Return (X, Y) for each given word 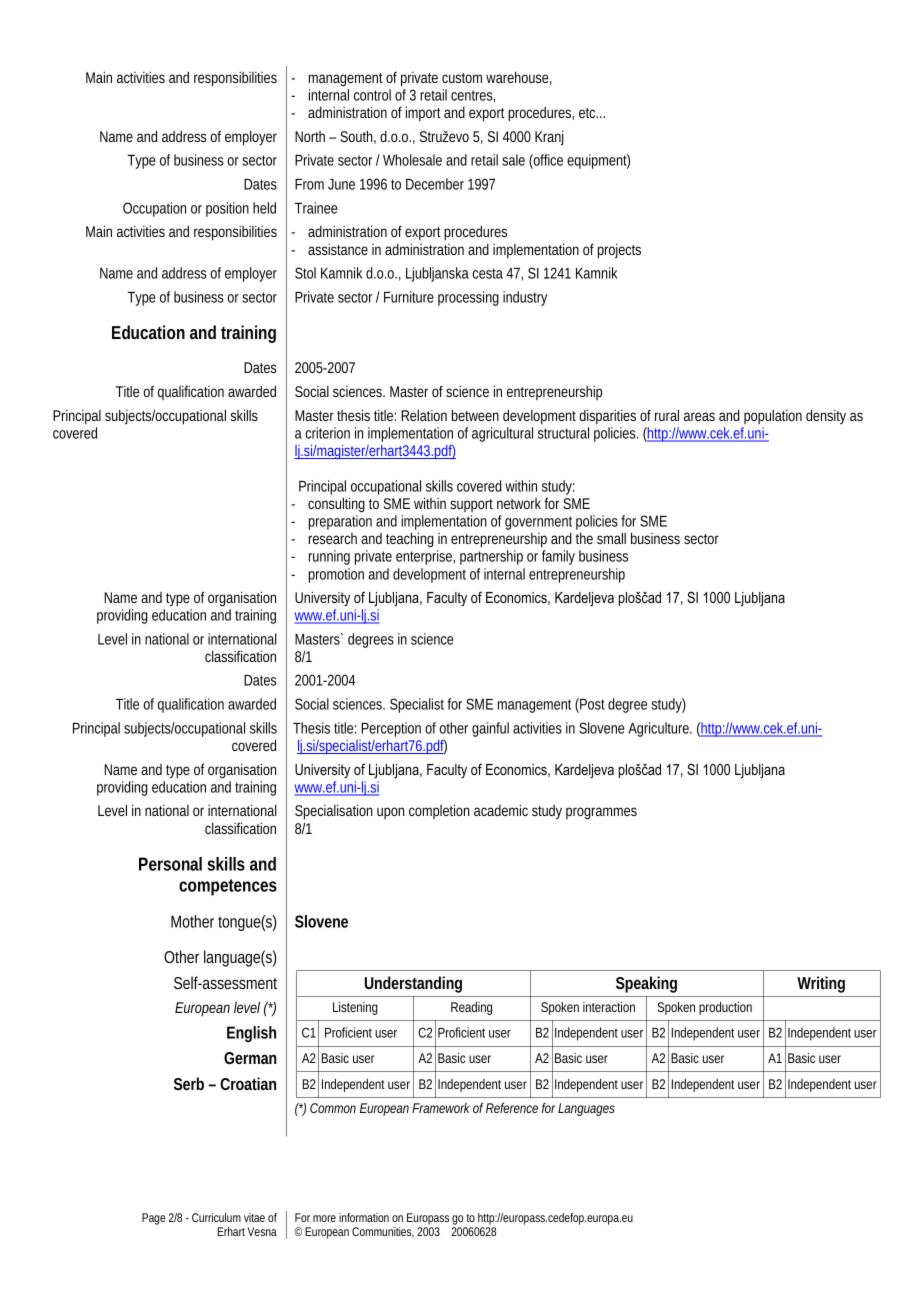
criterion (327, 433)
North (310, 136)
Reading (471, 1008)
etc (588, 113)
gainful (490, 729)
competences (228, 887)
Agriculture (658, 729)
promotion (336, 575)
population (773, 417)
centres (472, 95)
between (475, 415)
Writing (821, 984)
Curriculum (216, 1217)
